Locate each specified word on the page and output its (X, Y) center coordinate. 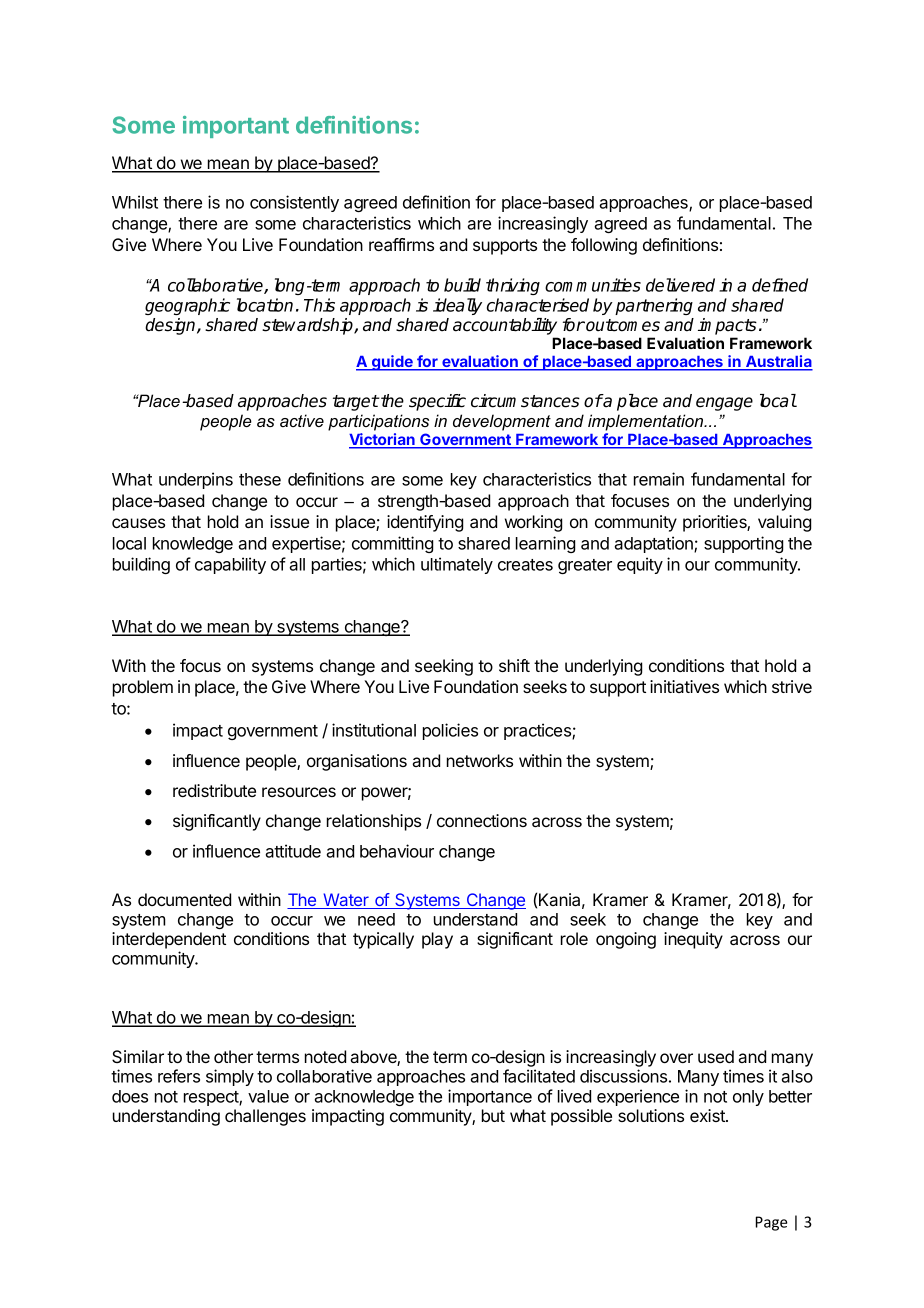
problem (143, 688)
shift (514, 665)
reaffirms (401, 244)
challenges (265, 1117)
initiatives (684, 686)
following (604, 246)
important (236, 127)
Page (771, 1223)
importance (490, 1097)
